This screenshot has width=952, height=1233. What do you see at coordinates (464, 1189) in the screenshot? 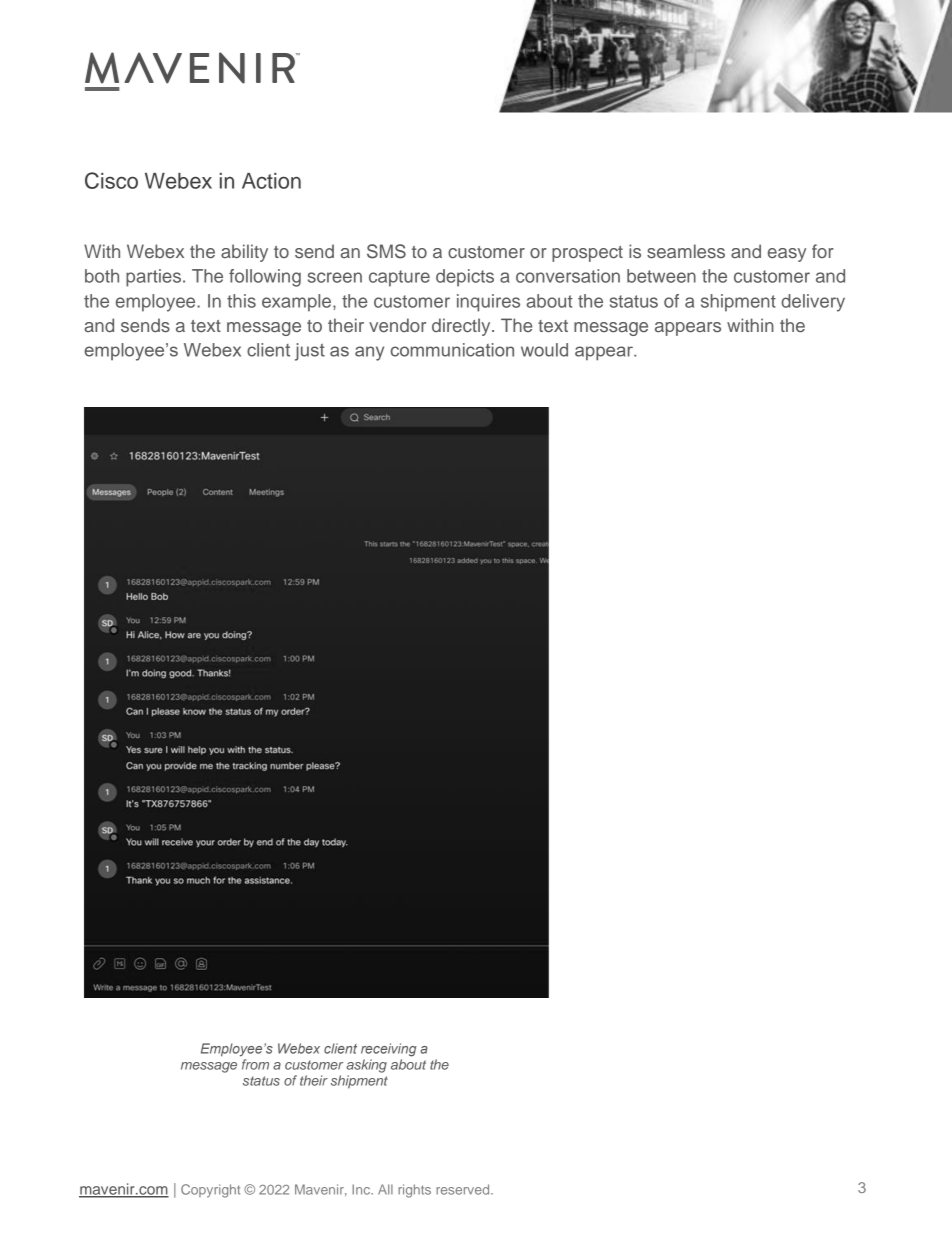
I see `reserved` at bounding box center [464, 1189].
